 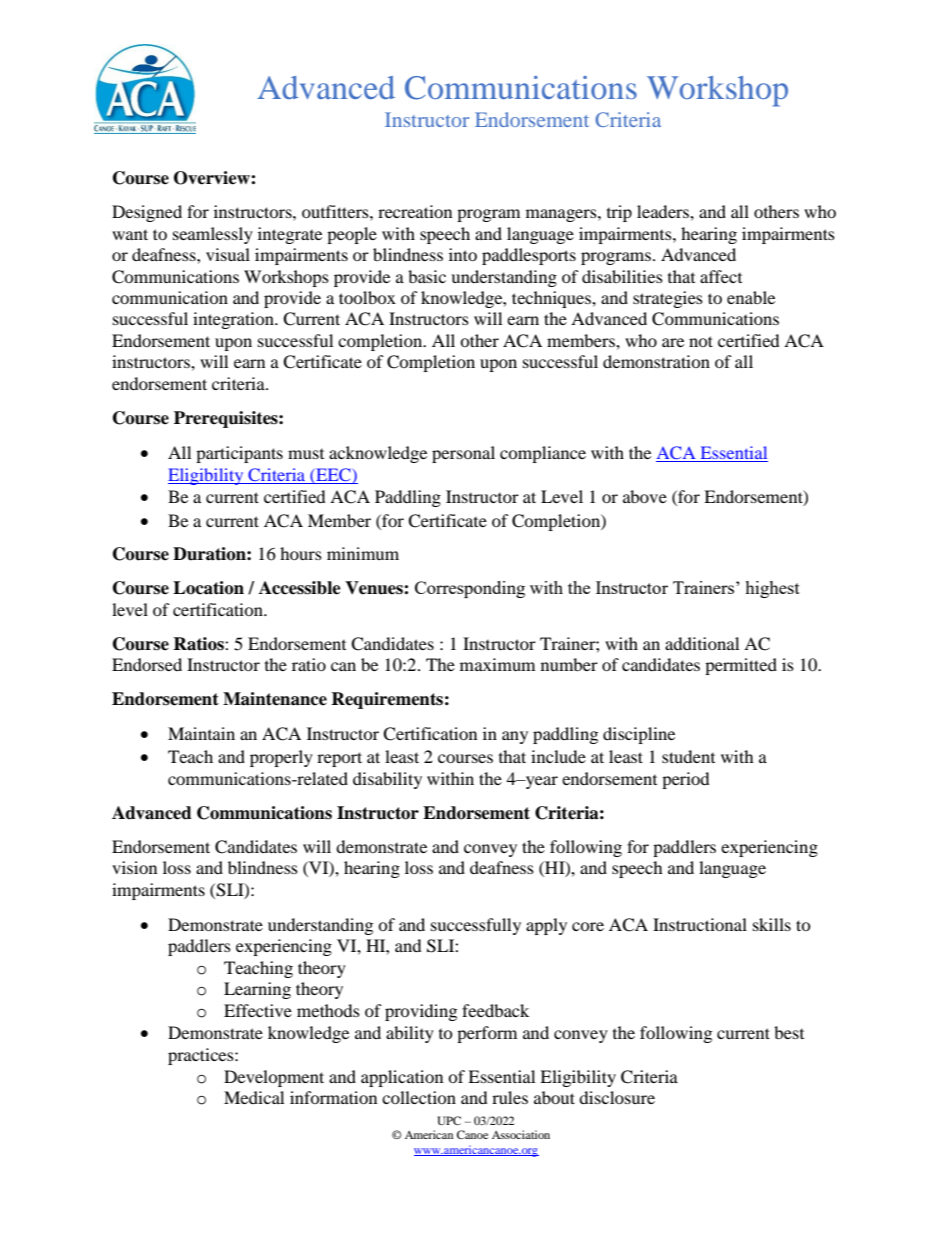 What do you see at coordinates (415, 211) in the image?
I see `recreation` at bounding box center [415, 211].
